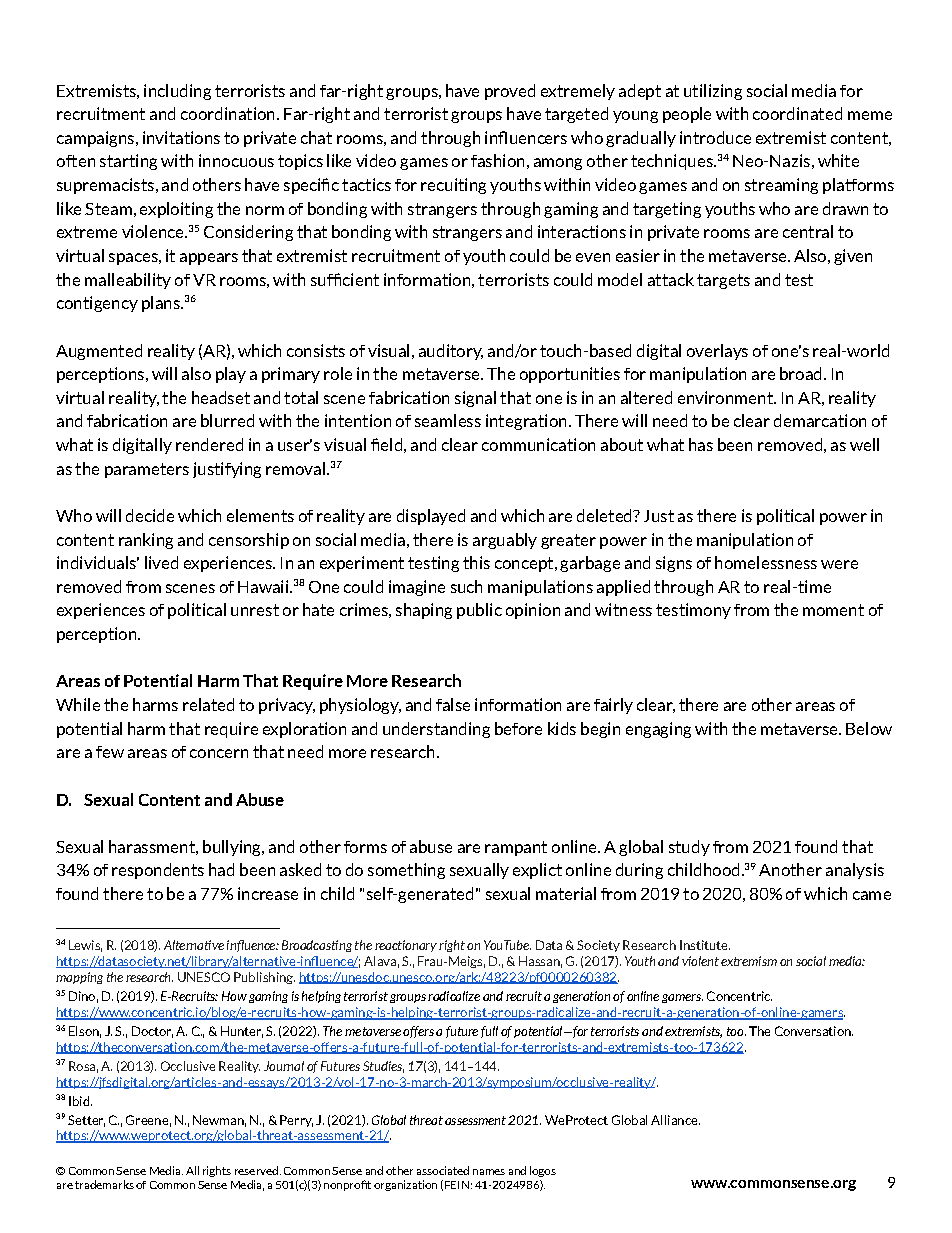  I want to click on fashion, so click(497, 160).
